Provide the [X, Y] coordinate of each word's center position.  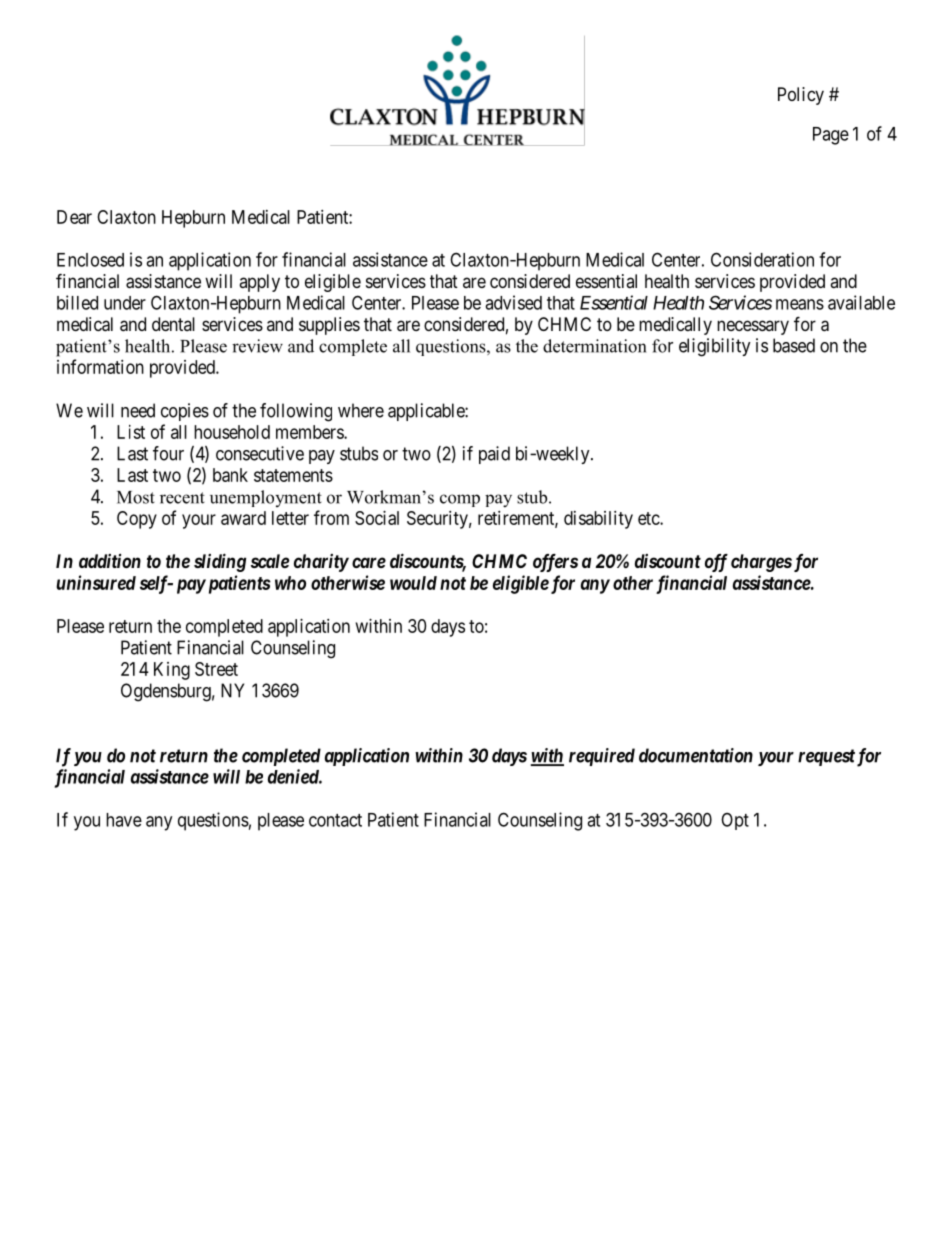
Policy [801, 96]
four [168, 453]
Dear [74, 217]
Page [831, 136]
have [124, 820]
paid [494, 455]
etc [649, 518]
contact [335, 820]
